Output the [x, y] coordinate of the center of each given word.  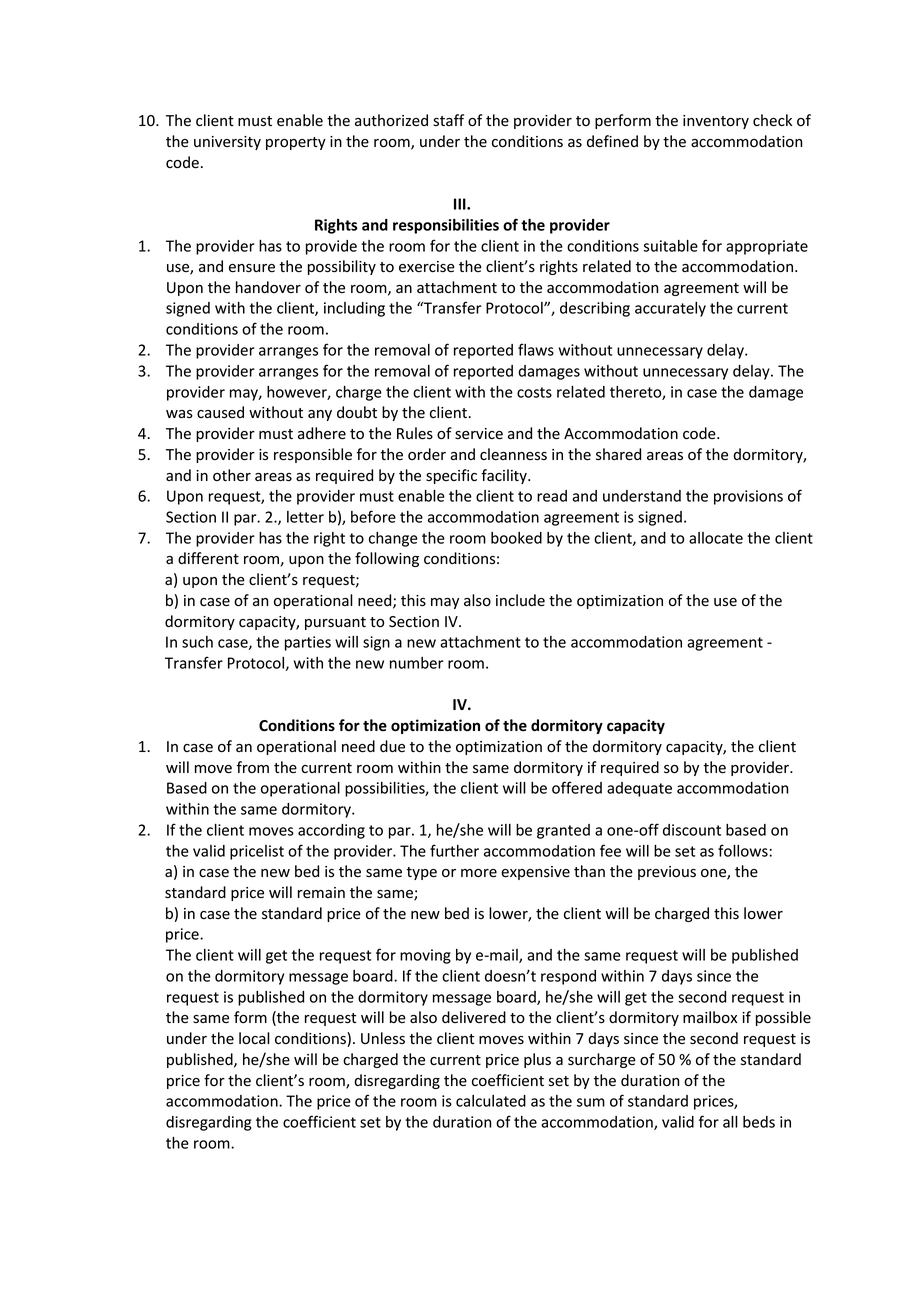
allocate [716, 538]
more [479, 873]
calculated [491, 1101]
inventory [716, 122]
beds [759, 1122]
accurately [670, 309]
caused [220, 412]
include [520, 600]
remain [321, 893]
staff [448, 120]
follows [743, 850]
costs [534, 392]
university [227, 143]
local [254, 1038]
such [197, 642]
